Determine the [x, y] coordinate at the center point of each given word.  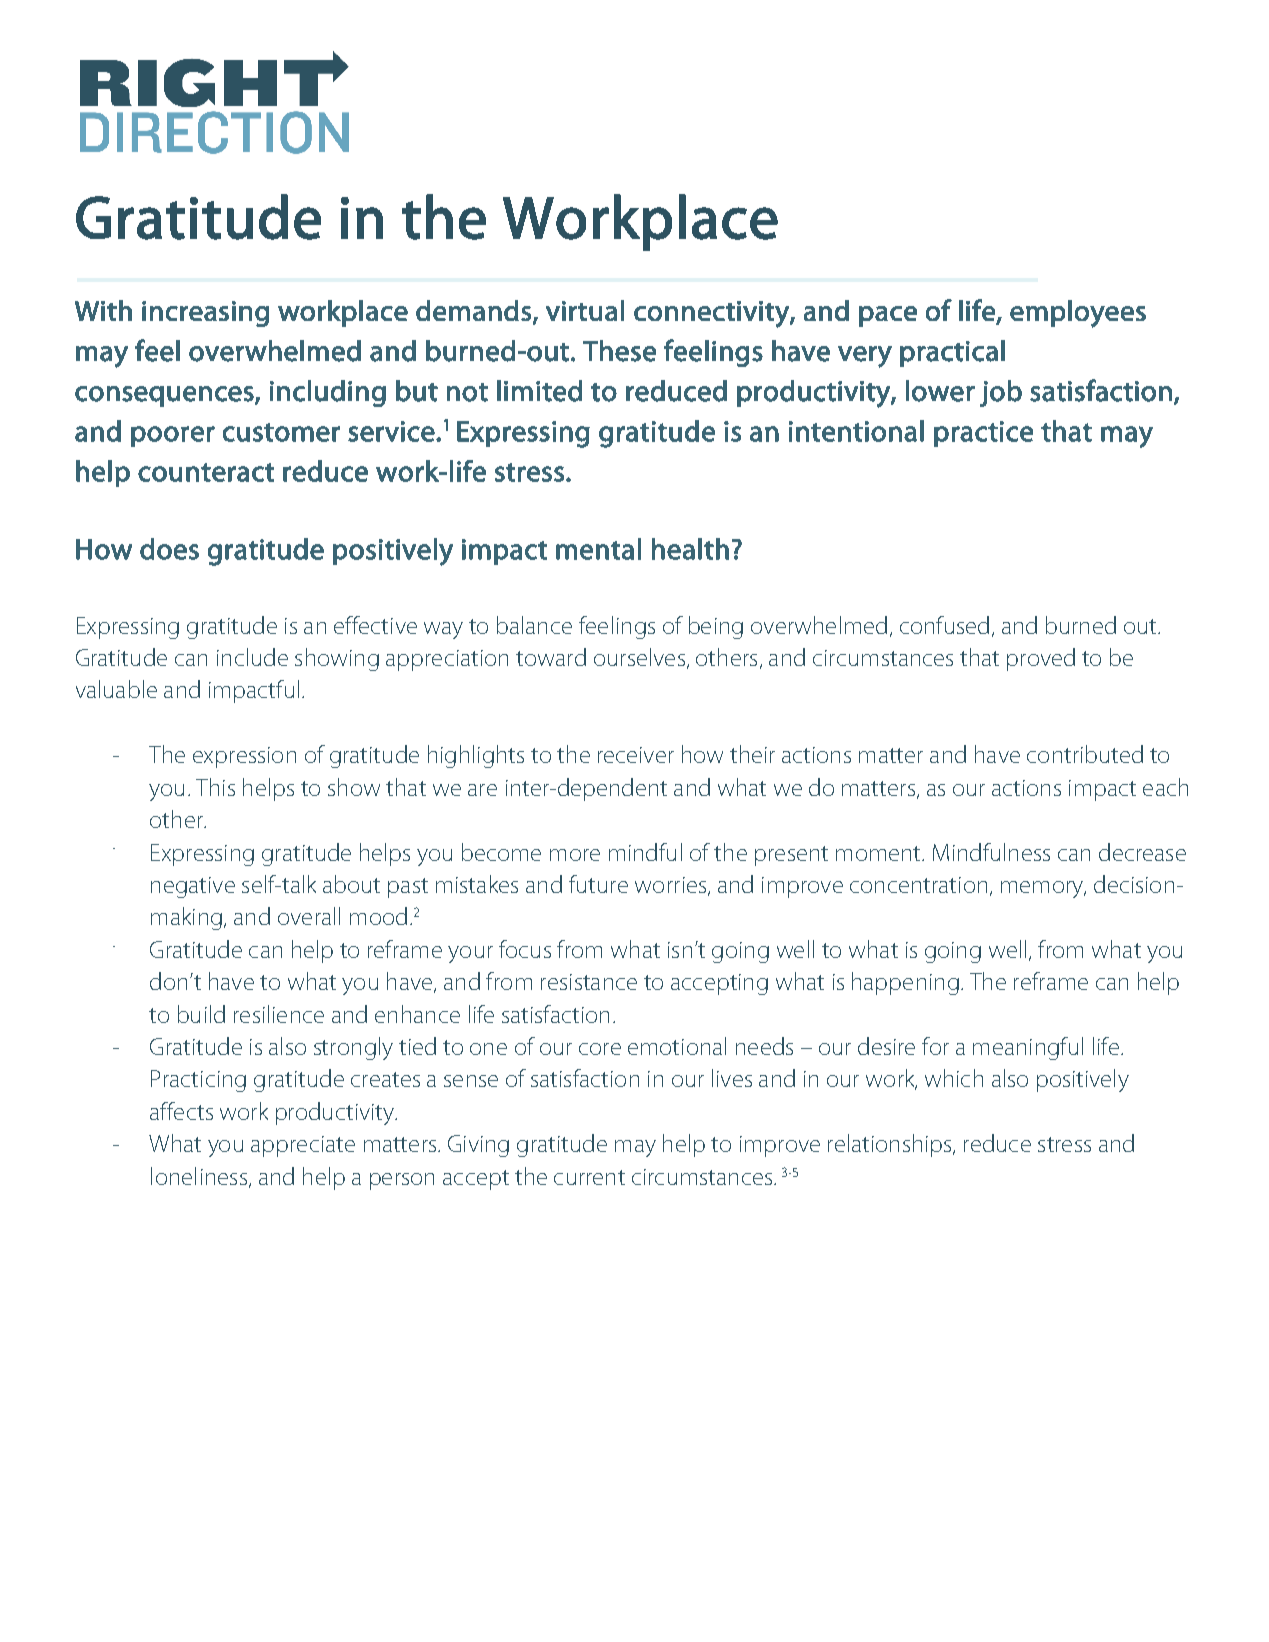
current [589, 1177]
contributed [1085, 754]
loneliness [199, 1176]
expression [244, 757]
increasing [205, 314]
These [619, 351]
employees [1078, 314]
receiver [636, 755]
